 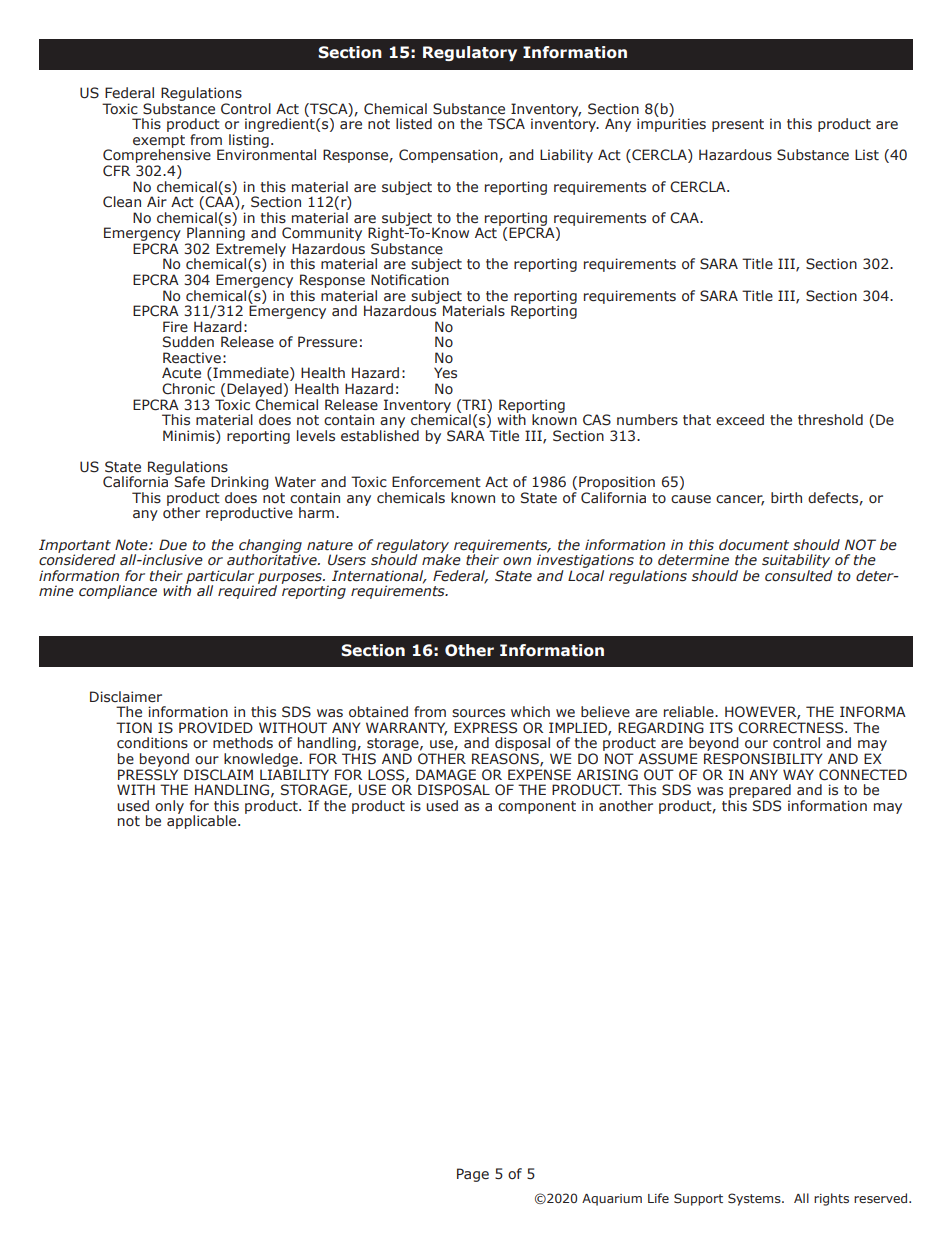 I want to click on prepared, so click(x=760, y=791).
